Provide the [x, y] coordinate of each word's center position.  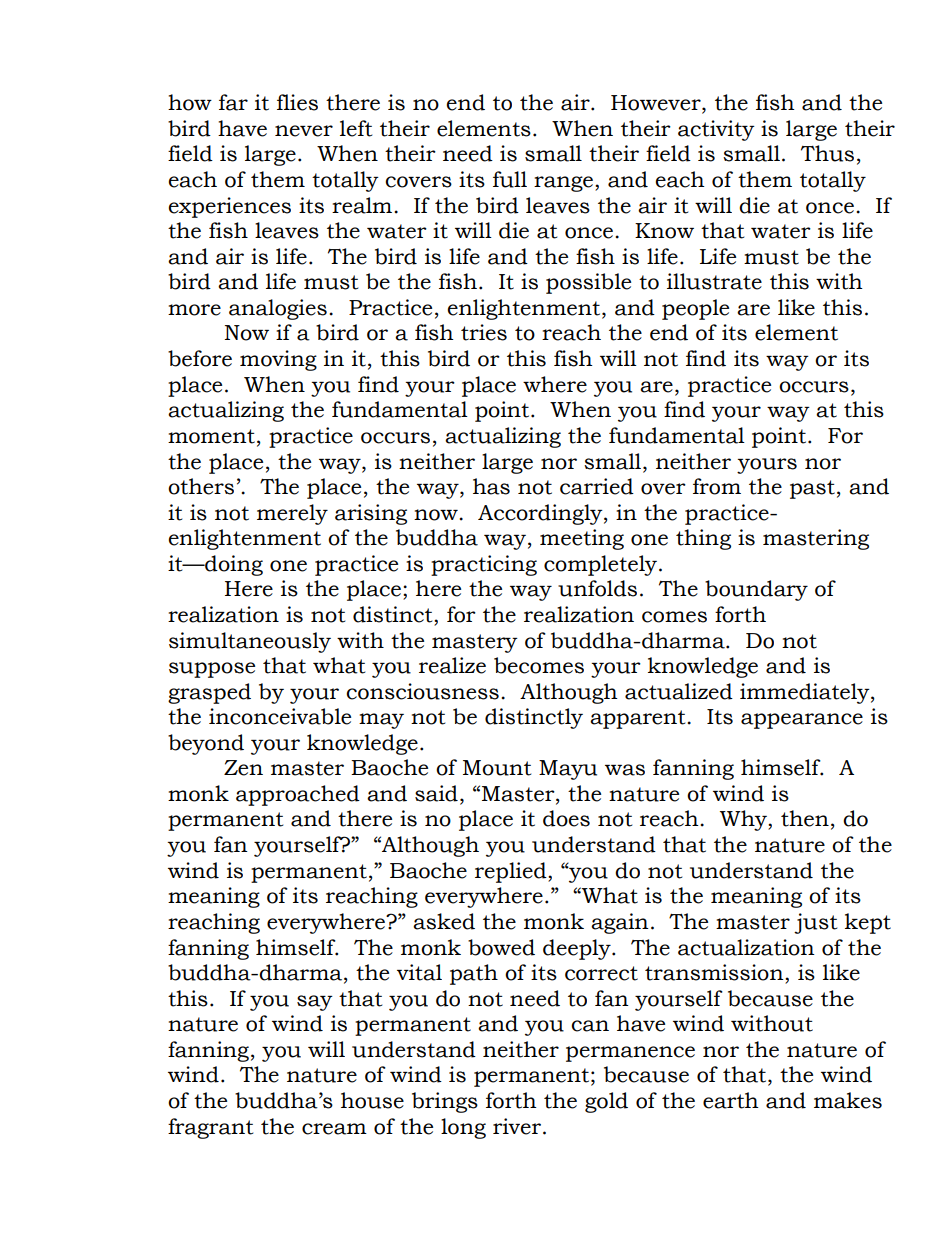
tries [484, 332]
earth [731, 1100]
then [805, 818]
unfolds [597, 588]
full [510, 179]
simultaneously [250, 642]
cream [334, 1129]
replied [512, 872]
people [695, 309]
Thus [827, 153]
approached [298, 795]
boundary [756, 590]
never [304, 131]
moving [278, 360]
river [518, 1126]
